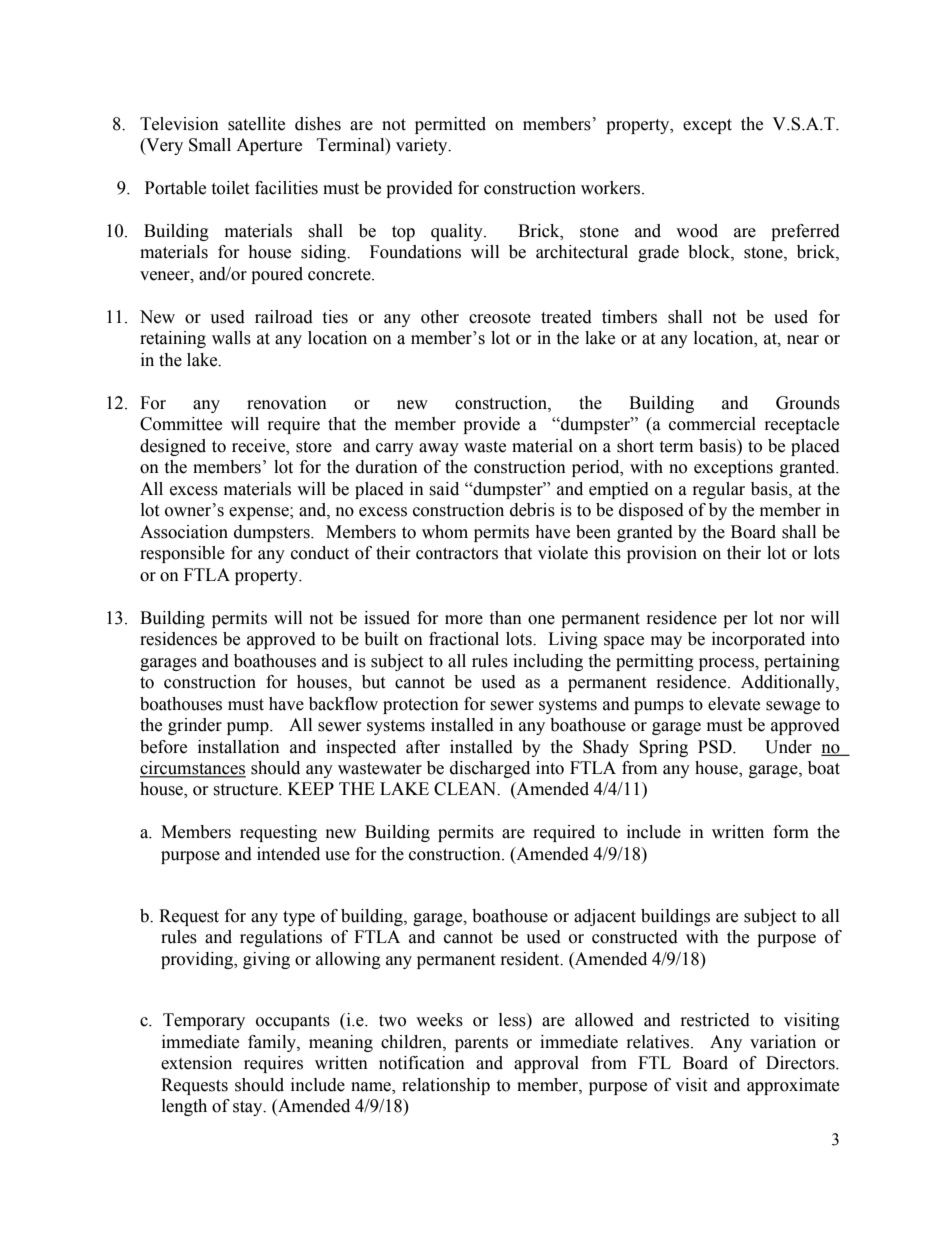 The width and height of the screenshot is (952, 1233). Describe the element at coordinates (697, 231) in the screenshot. I see `wood` at that location.
